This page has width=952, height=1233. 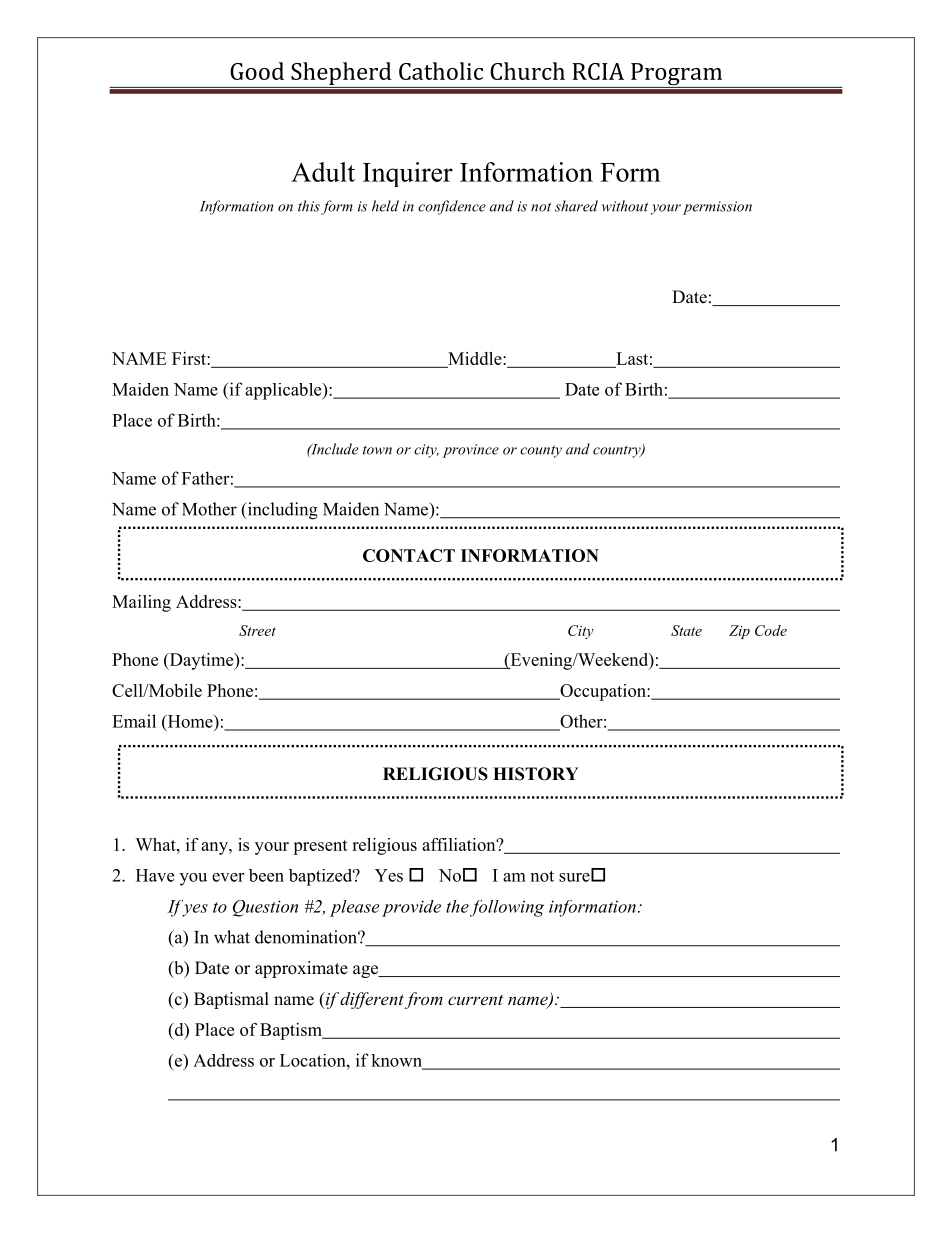 What do you see at coordinates (676, 75) in the page?
I see `Program` at bounding box center [676, 75].
